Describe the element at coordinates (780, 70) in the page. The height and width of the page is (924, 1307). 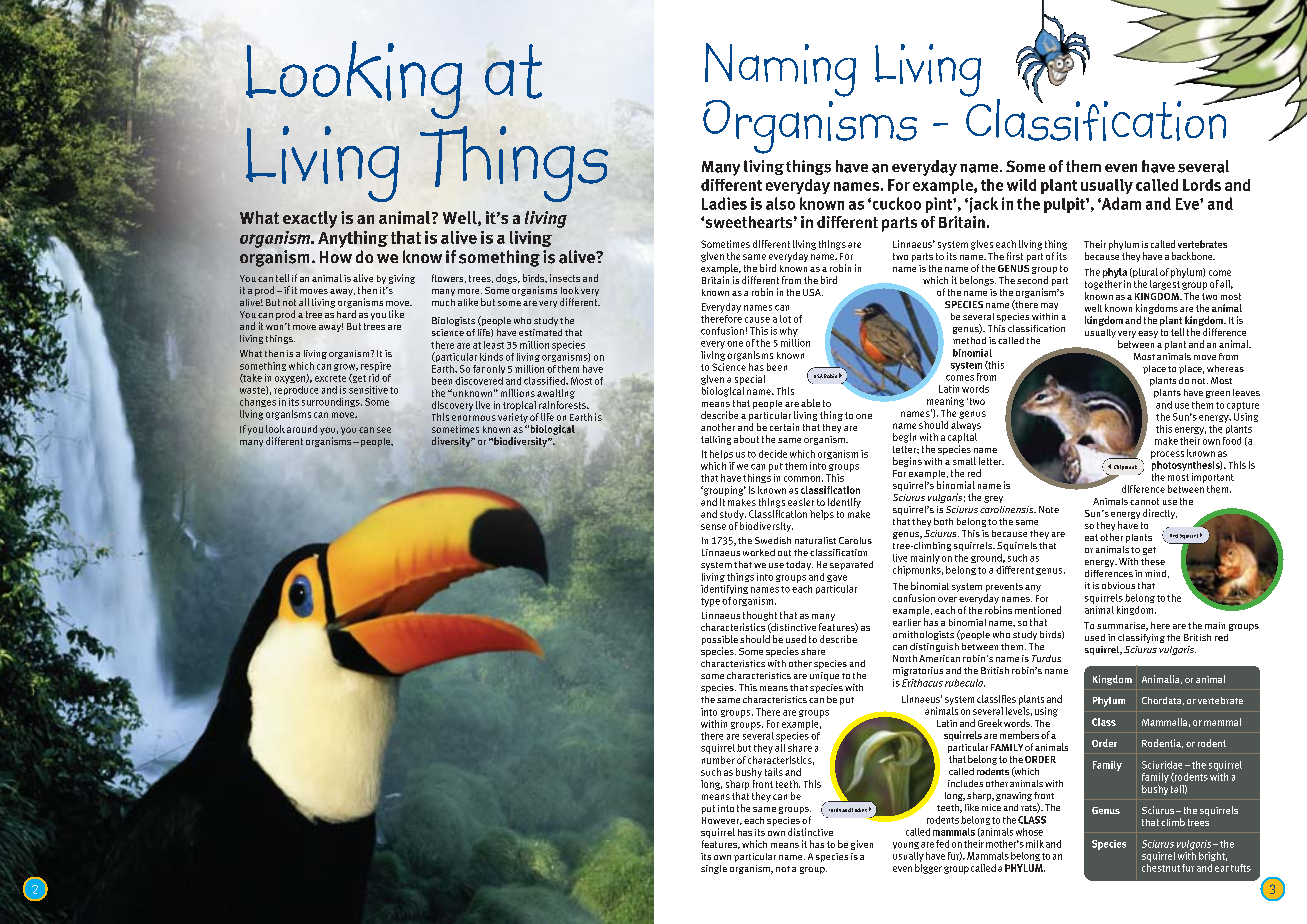
I see `Naming` at that location.
